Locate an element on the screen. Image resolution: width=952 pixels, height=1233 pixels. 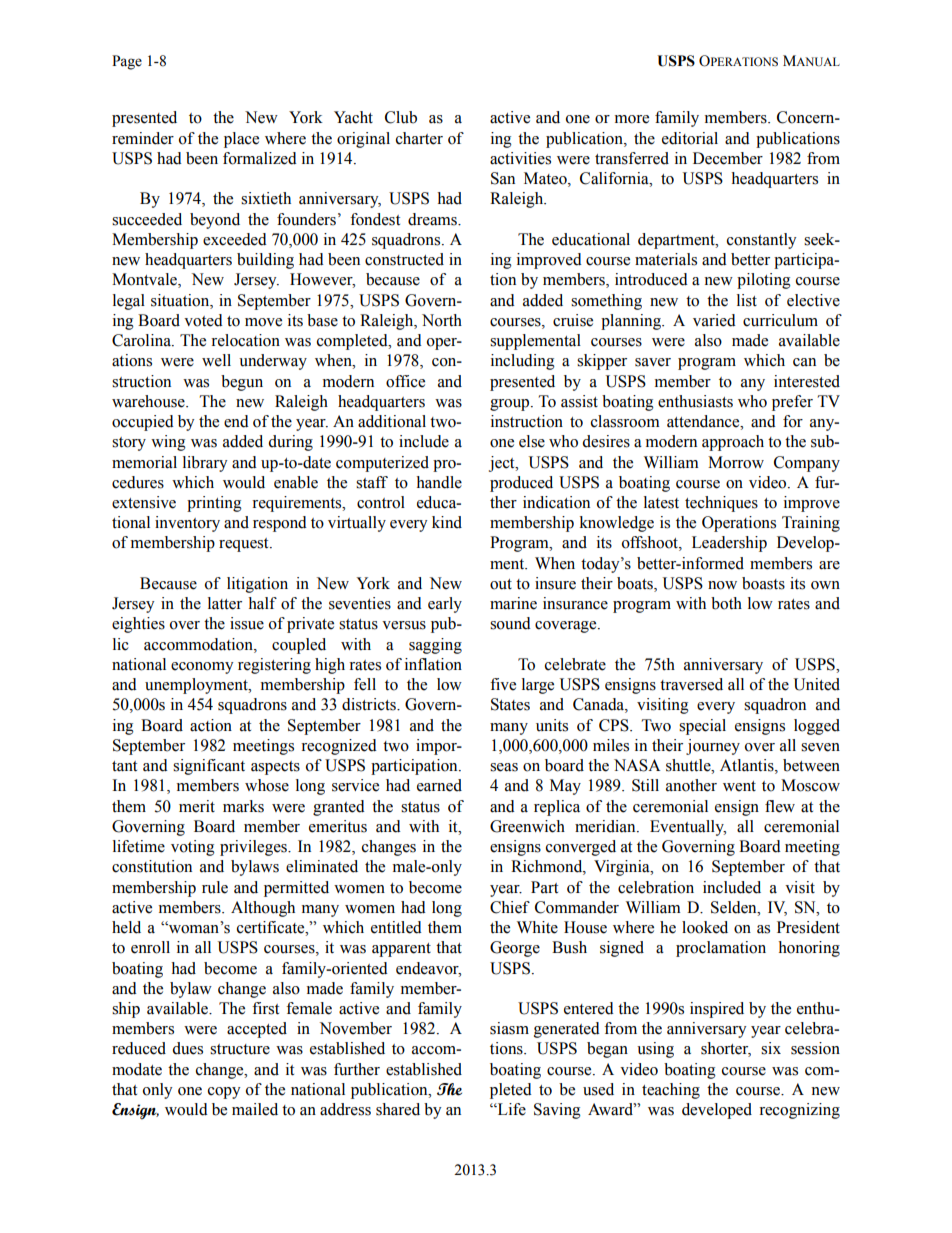
editorial is located at coordinates (690, 138).
